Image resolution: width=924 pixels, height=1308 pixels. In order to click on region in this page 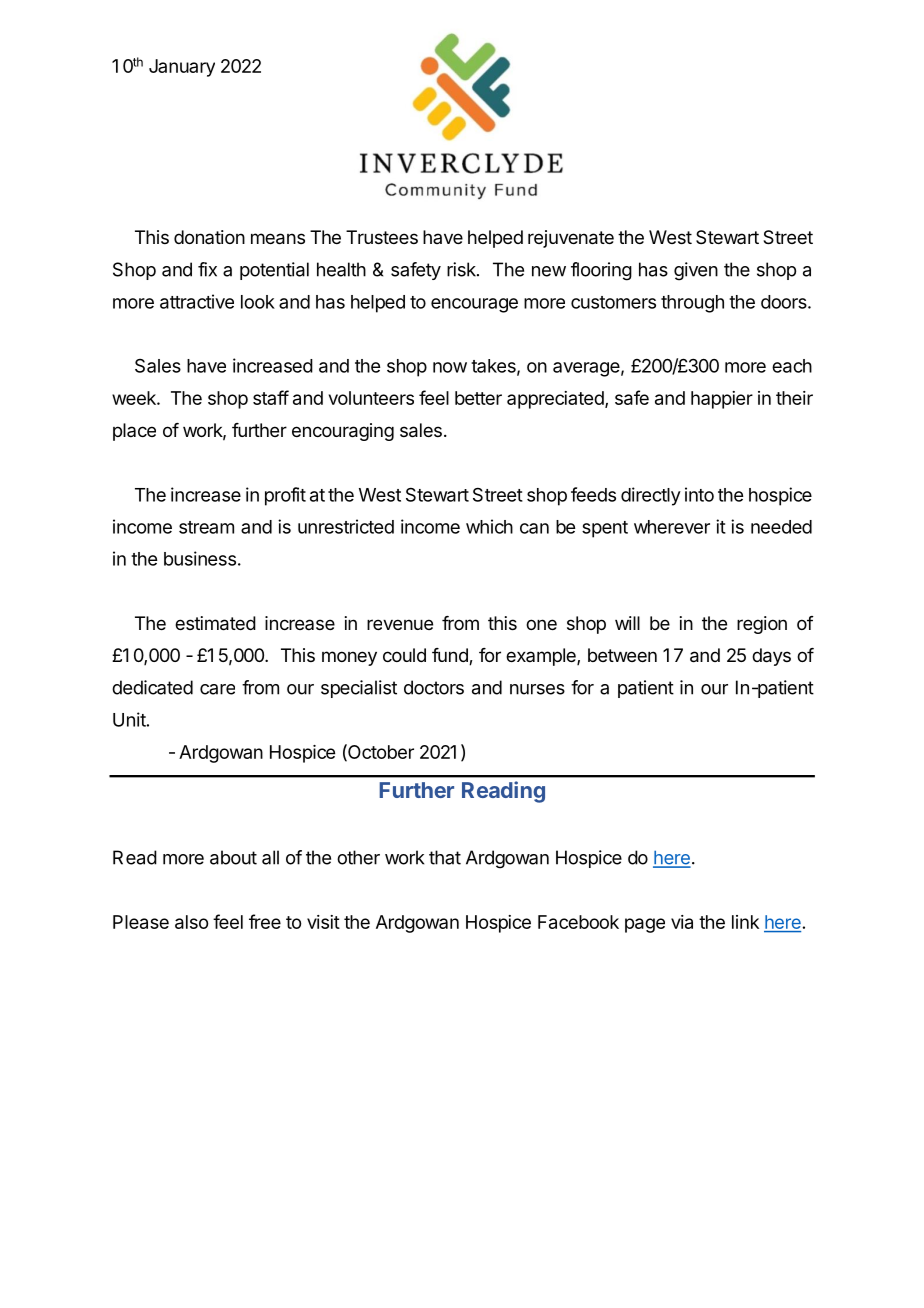, I will do `click(762, 625)`.
